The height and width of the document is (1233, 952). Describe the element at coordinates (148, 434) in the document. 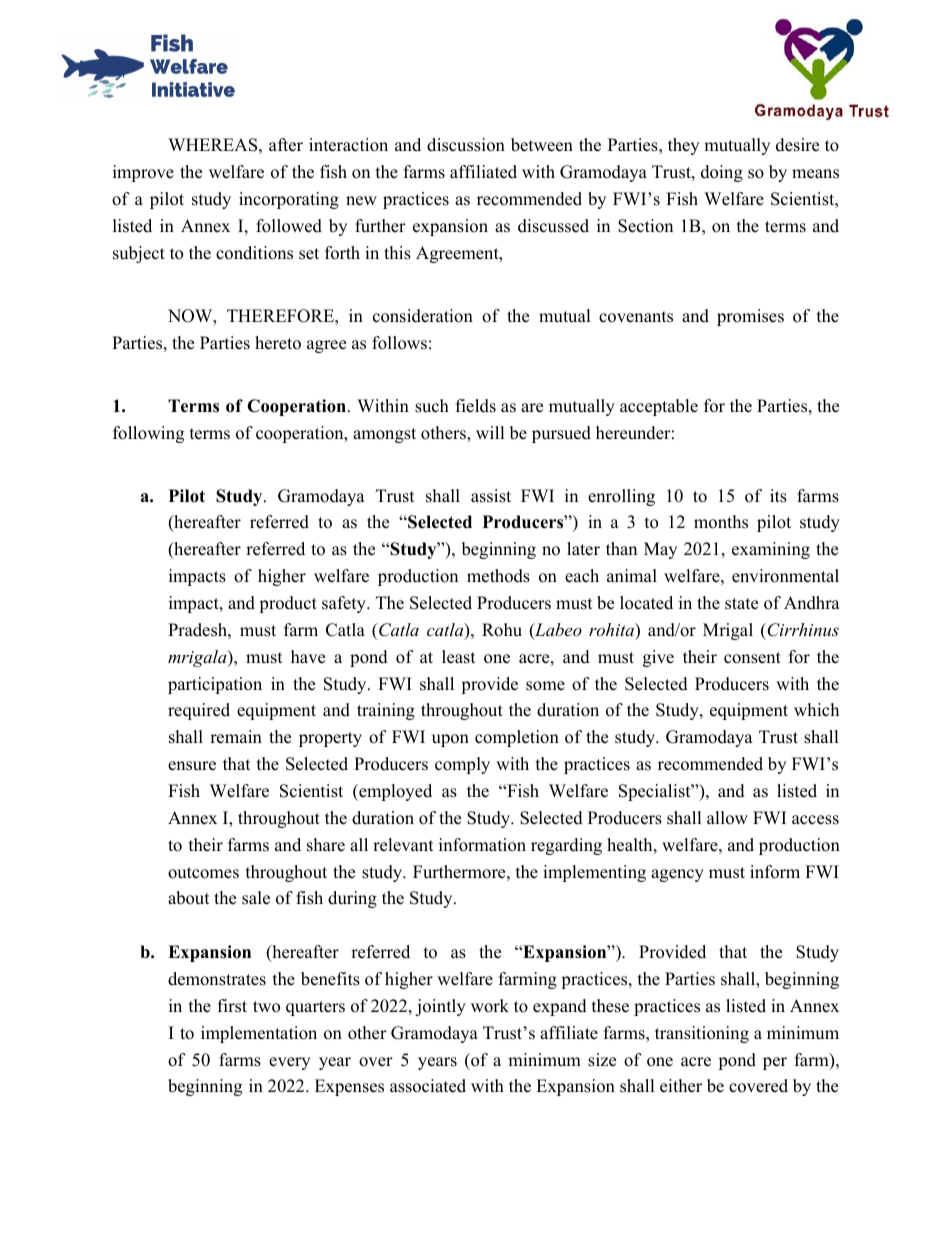

I see `following` at that location.
